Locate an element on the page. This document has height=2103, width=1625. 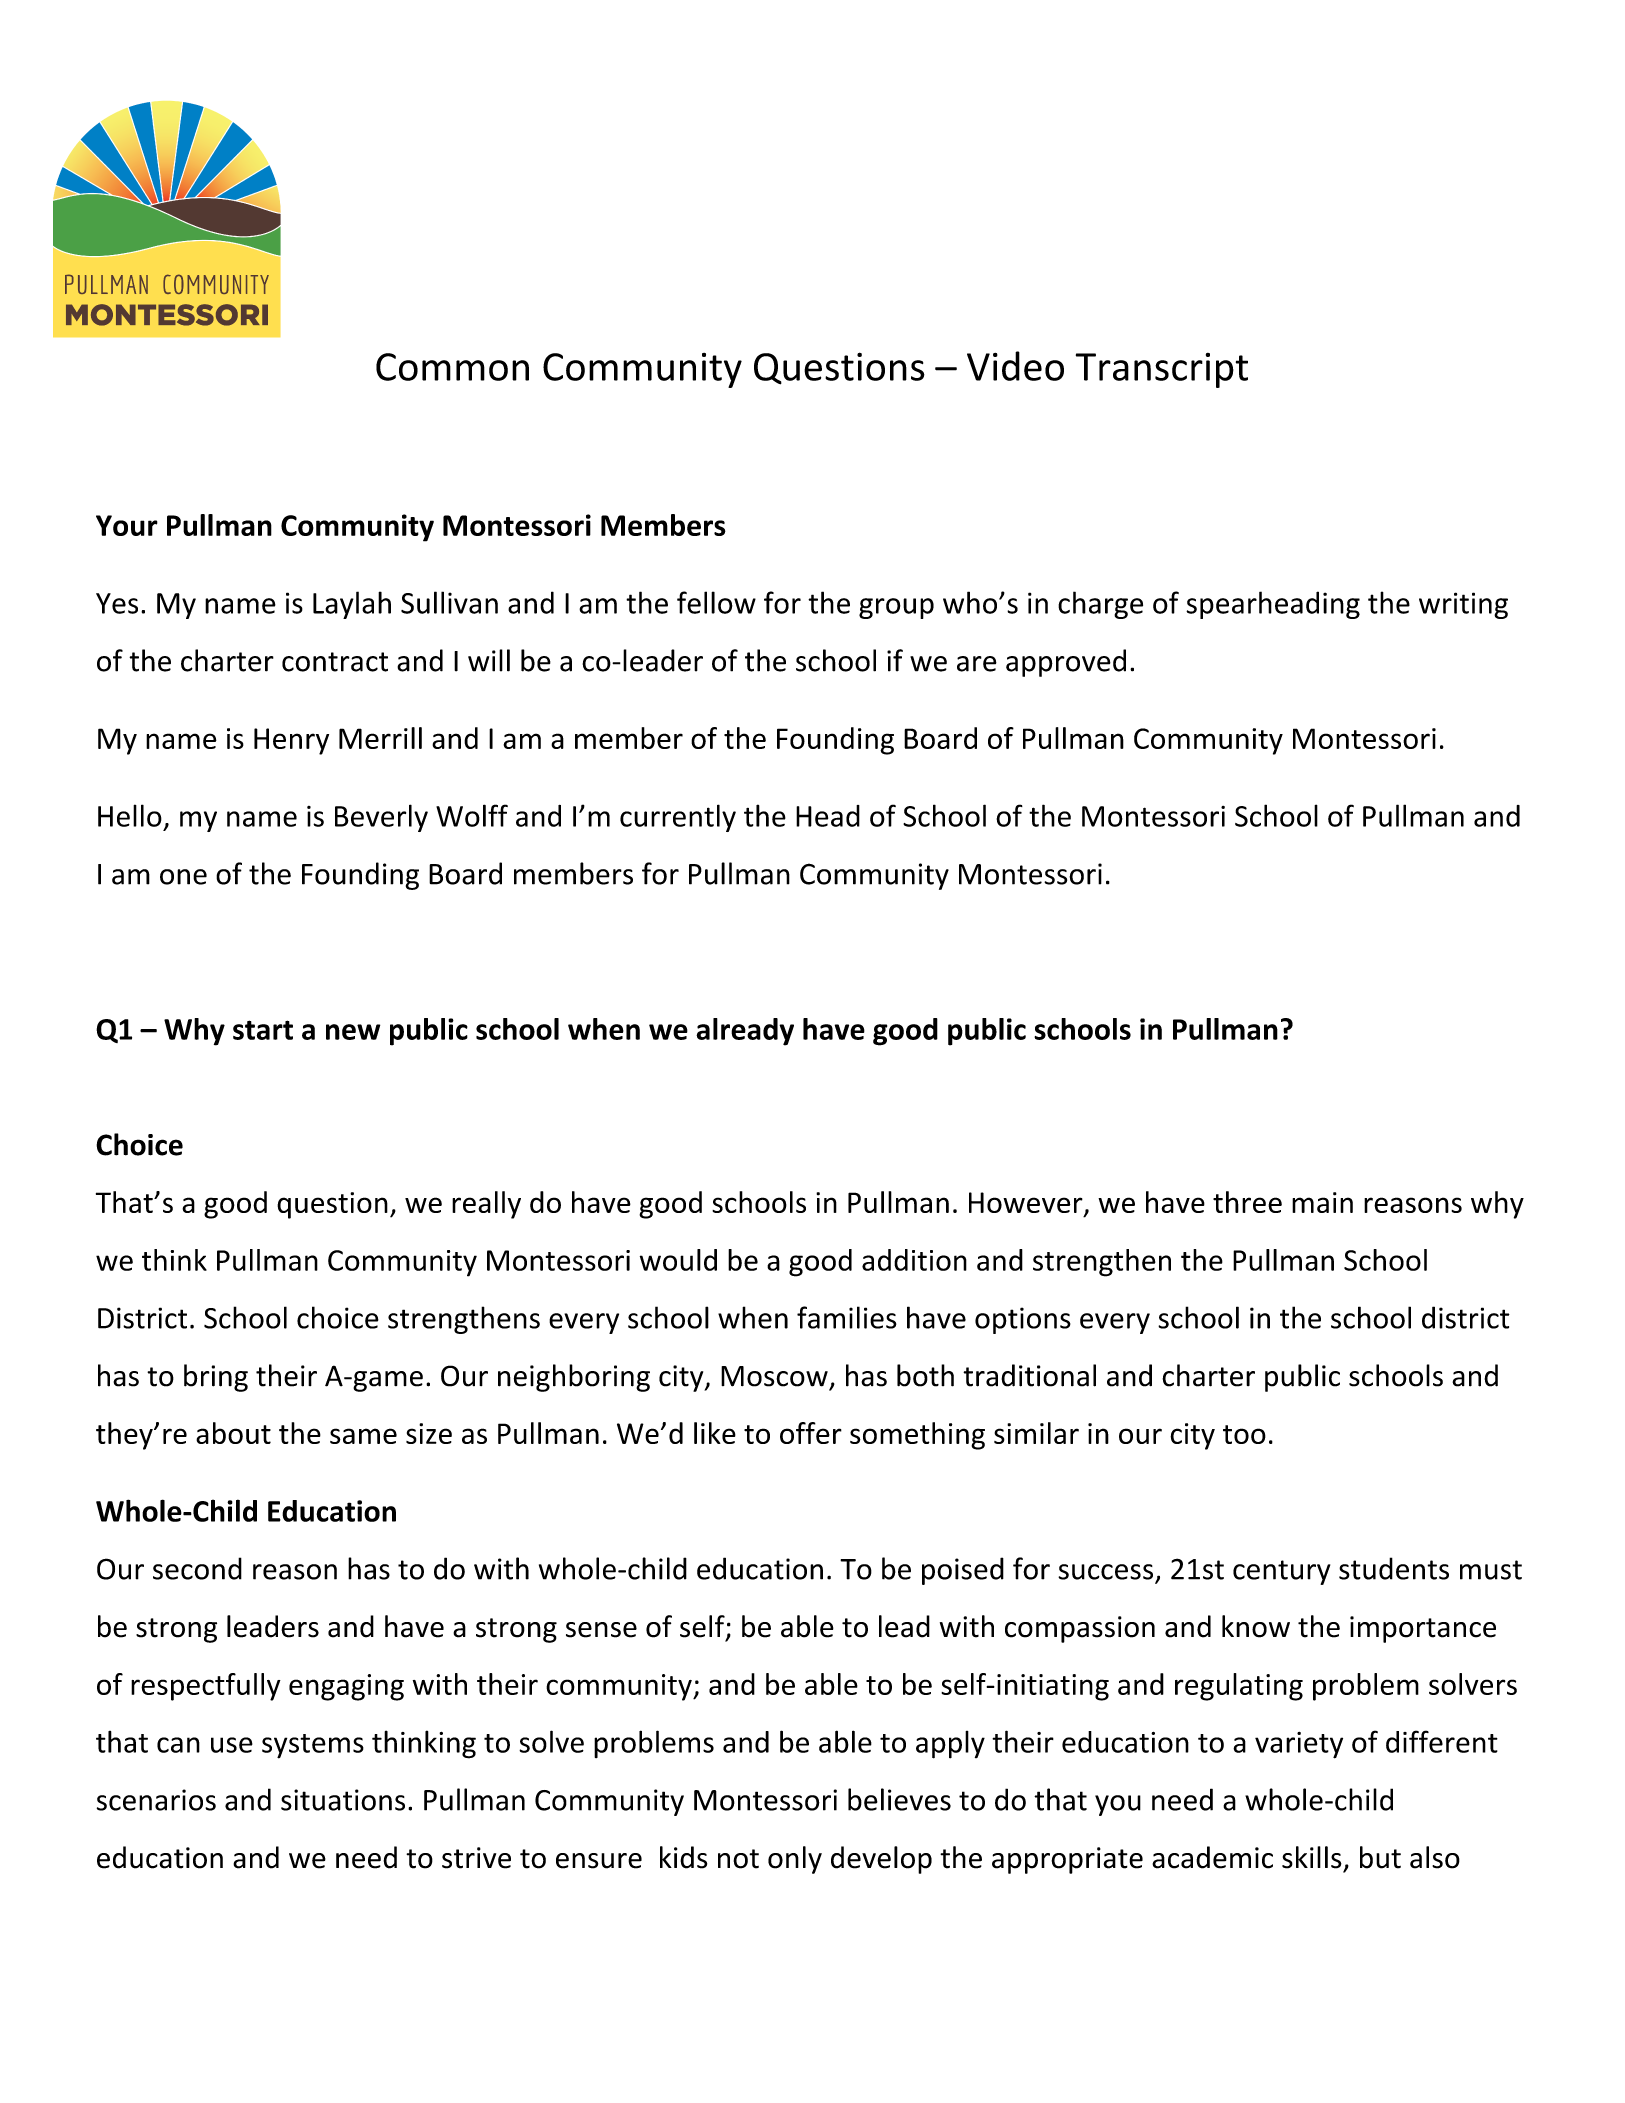
only is located at coordinates (795, 1860).
